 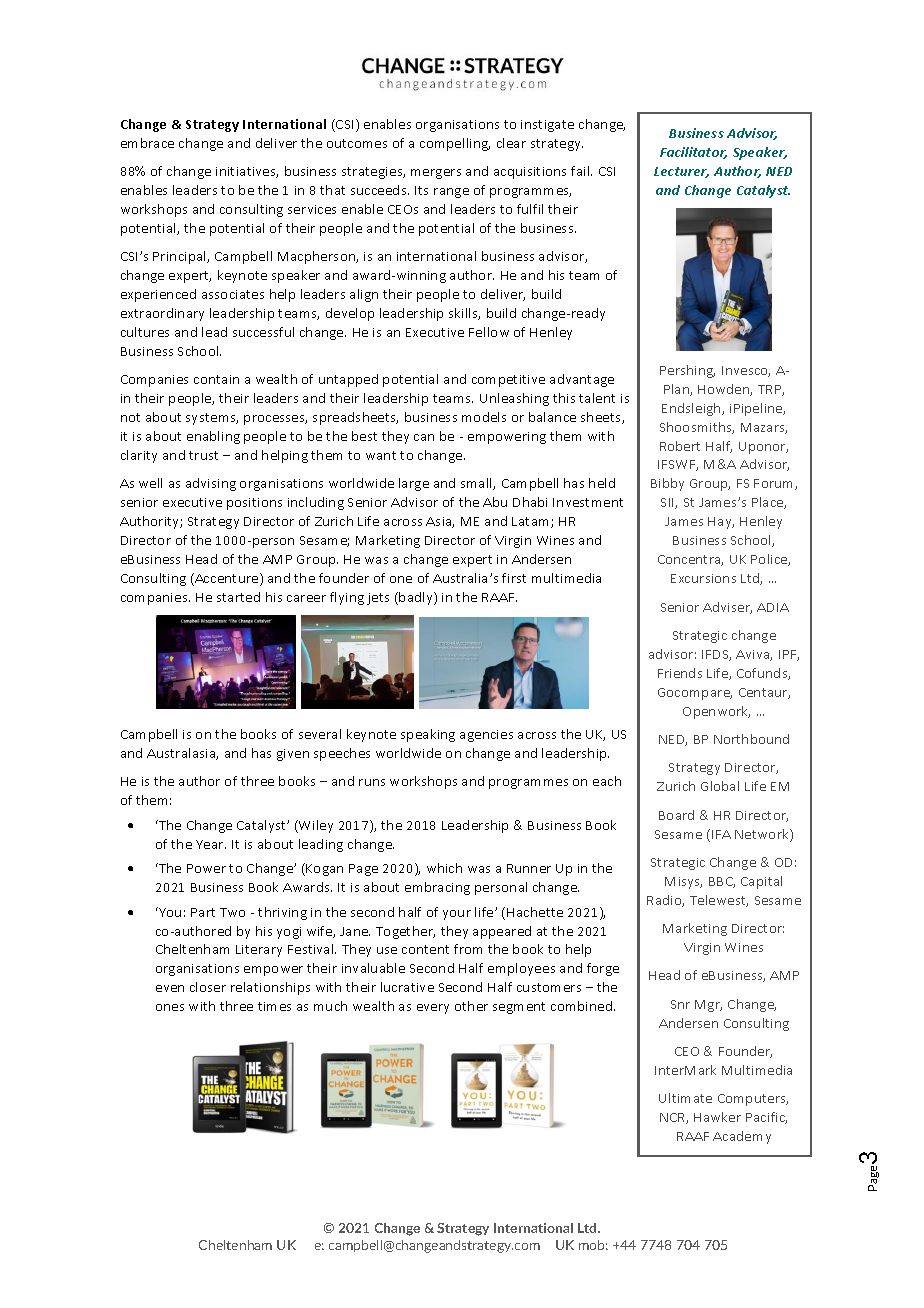 I want to click on Facilitator, so click(x=693, y=153).
